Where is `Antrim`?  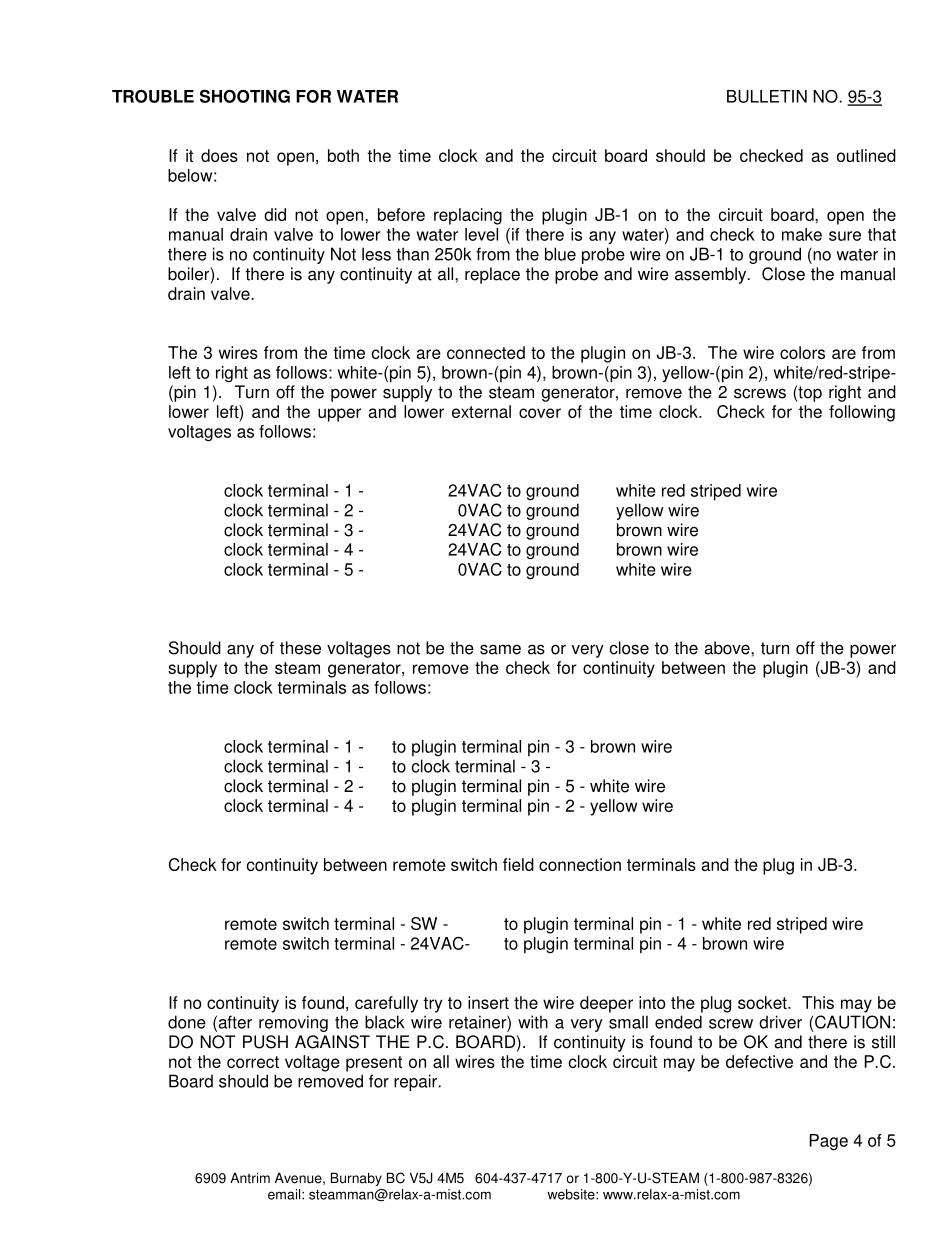
Antrim is located at coordinates (250, 1178).
